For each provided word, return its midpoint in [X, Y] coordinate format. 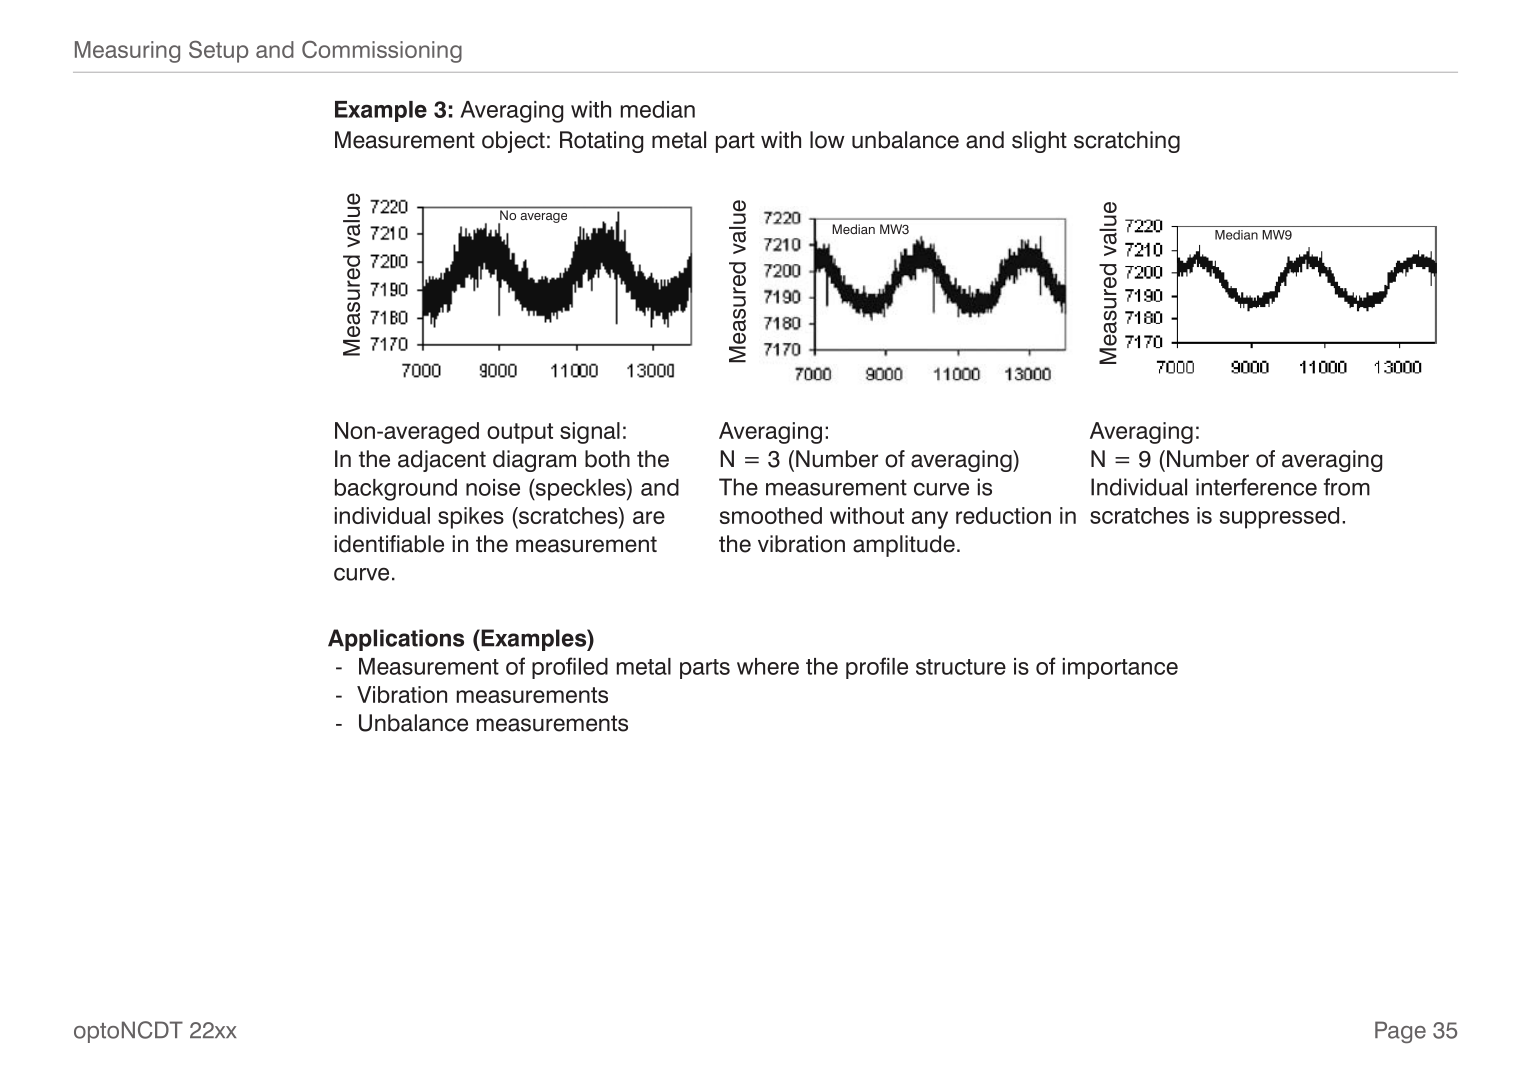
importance [1120, 668]
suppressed [1279, 518]
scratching [1127, 142]
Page [1400, 1032]
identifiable [389, 544]
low [827, 140]
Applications [396, 640]
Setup [219, 51]
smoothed [771, 515]
